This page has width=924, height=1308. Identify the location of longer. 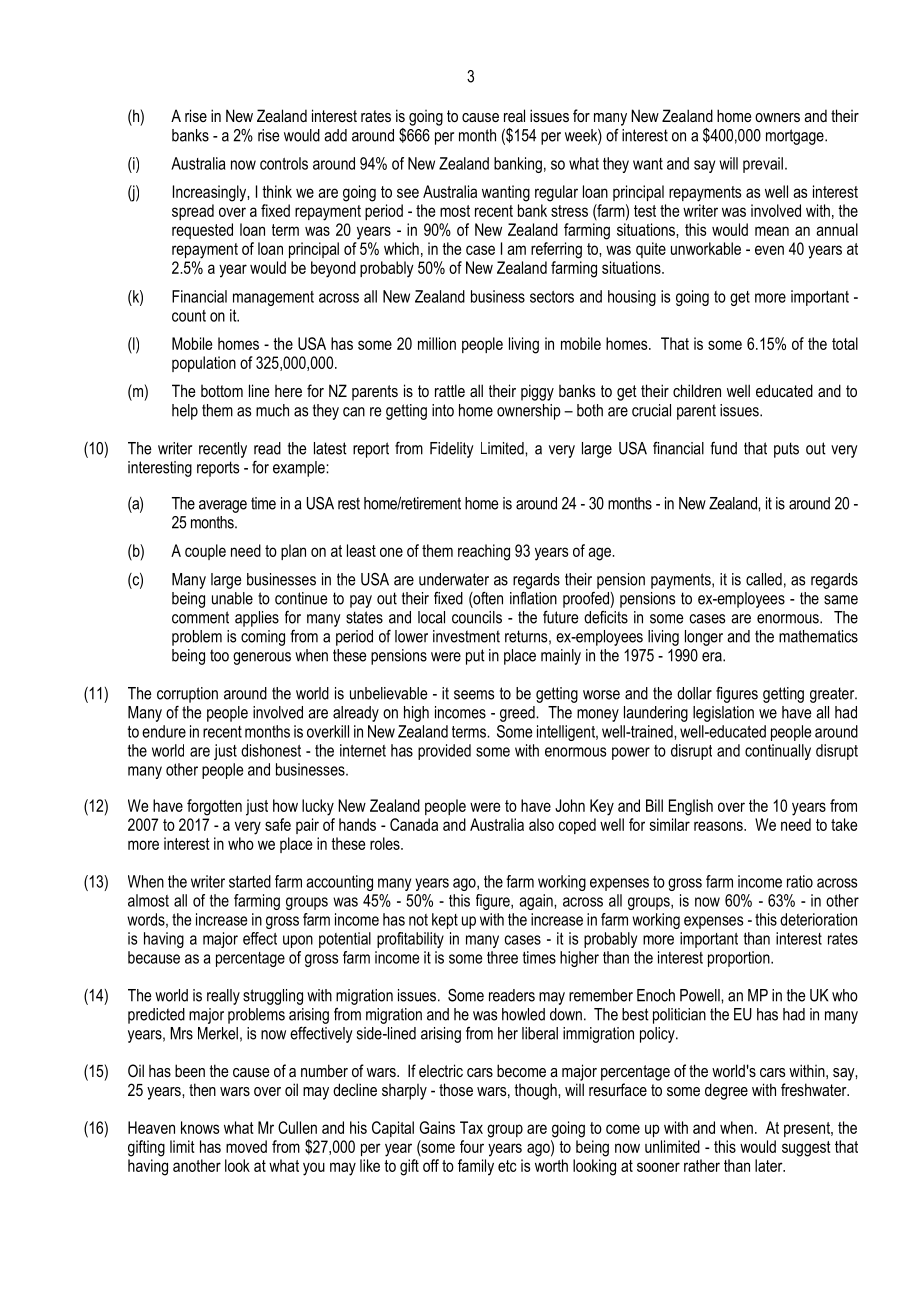
(704, 638).
